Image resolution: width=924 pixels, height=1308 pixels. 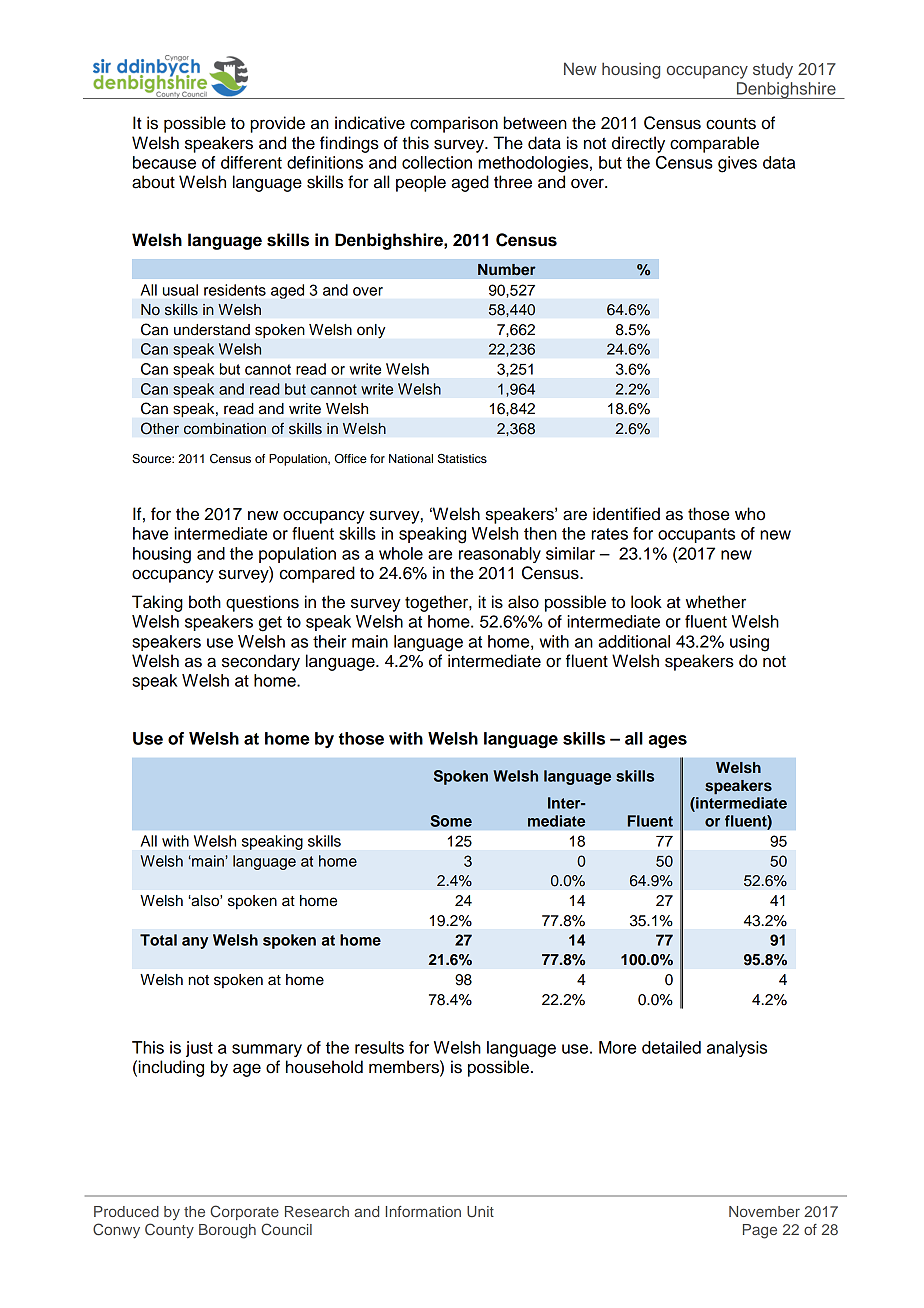 I want to click on because, so click(x=164, y=162).
